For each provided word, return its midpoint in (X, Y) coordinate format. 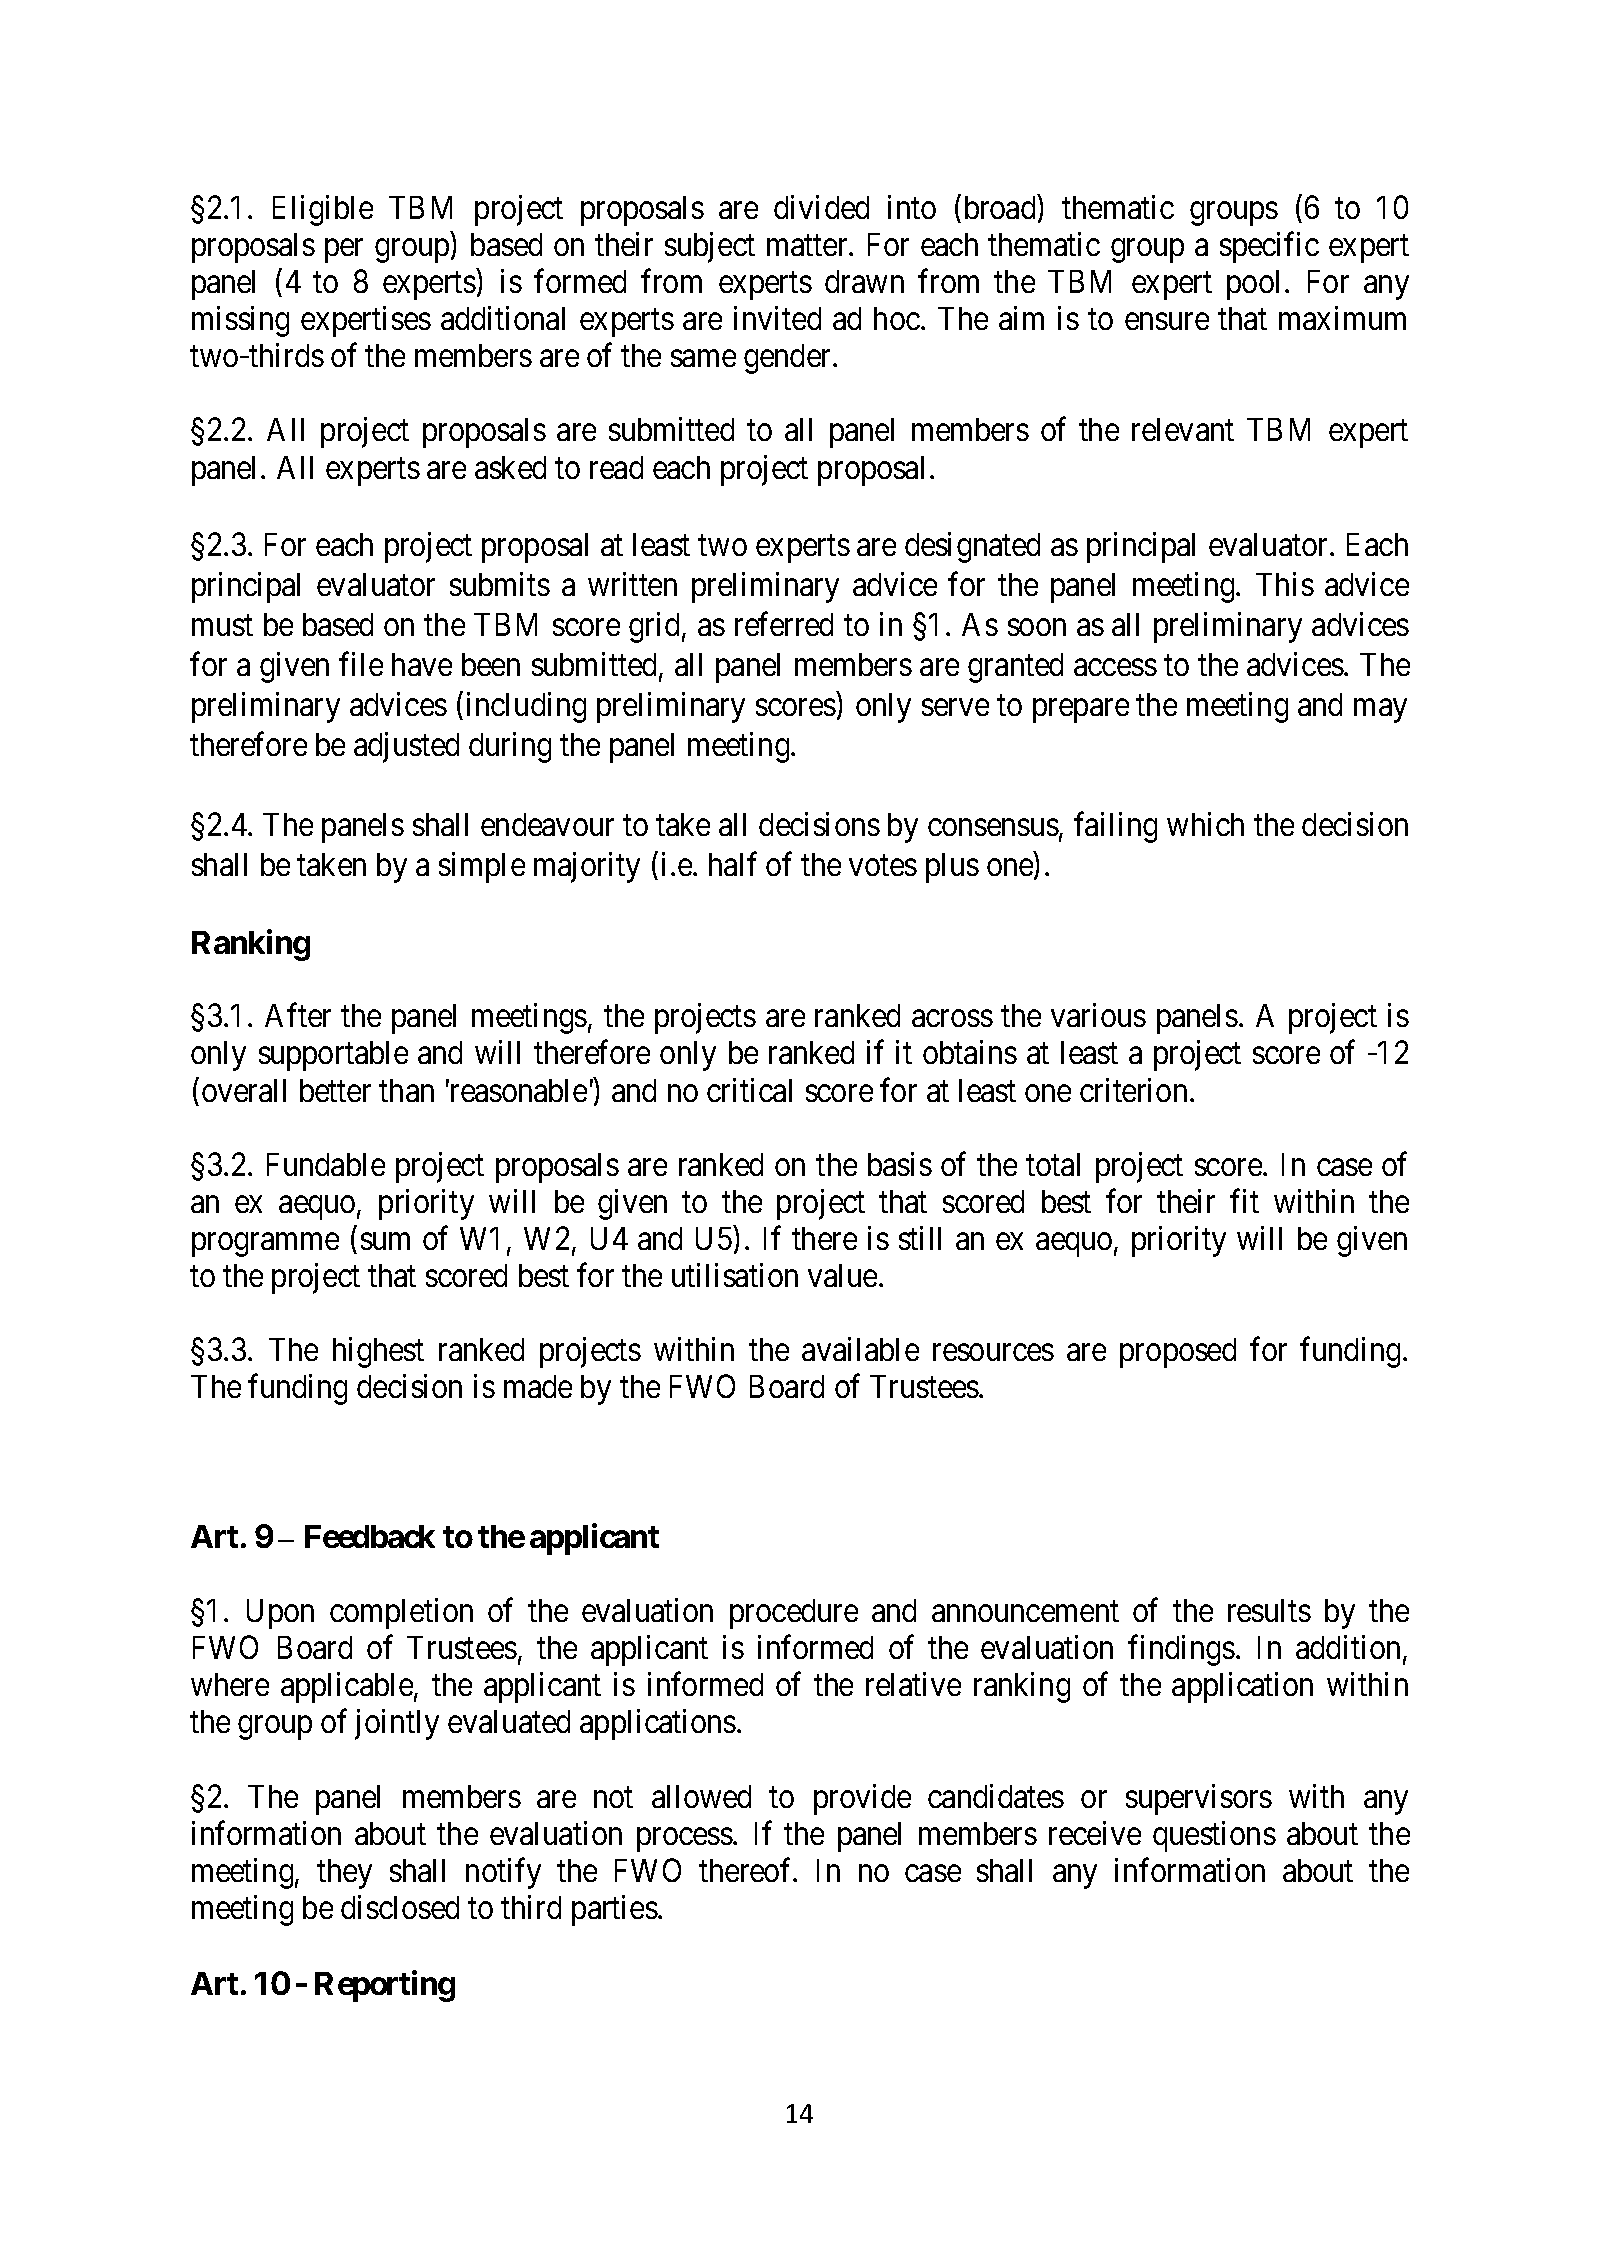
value (842, 1275)
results (1269, 1610)
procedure (794, 1614)
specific (1269, 247)
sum (385, 1241)
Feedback (370, 1536)
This (1285, 584)
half (733, 864)
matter (808, 245)
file (361, 664)
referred (784, 624)
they (344, 1874)
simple (482, 867)
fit (1244, 1201)
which (1205, 824)
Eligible (323, 210)
